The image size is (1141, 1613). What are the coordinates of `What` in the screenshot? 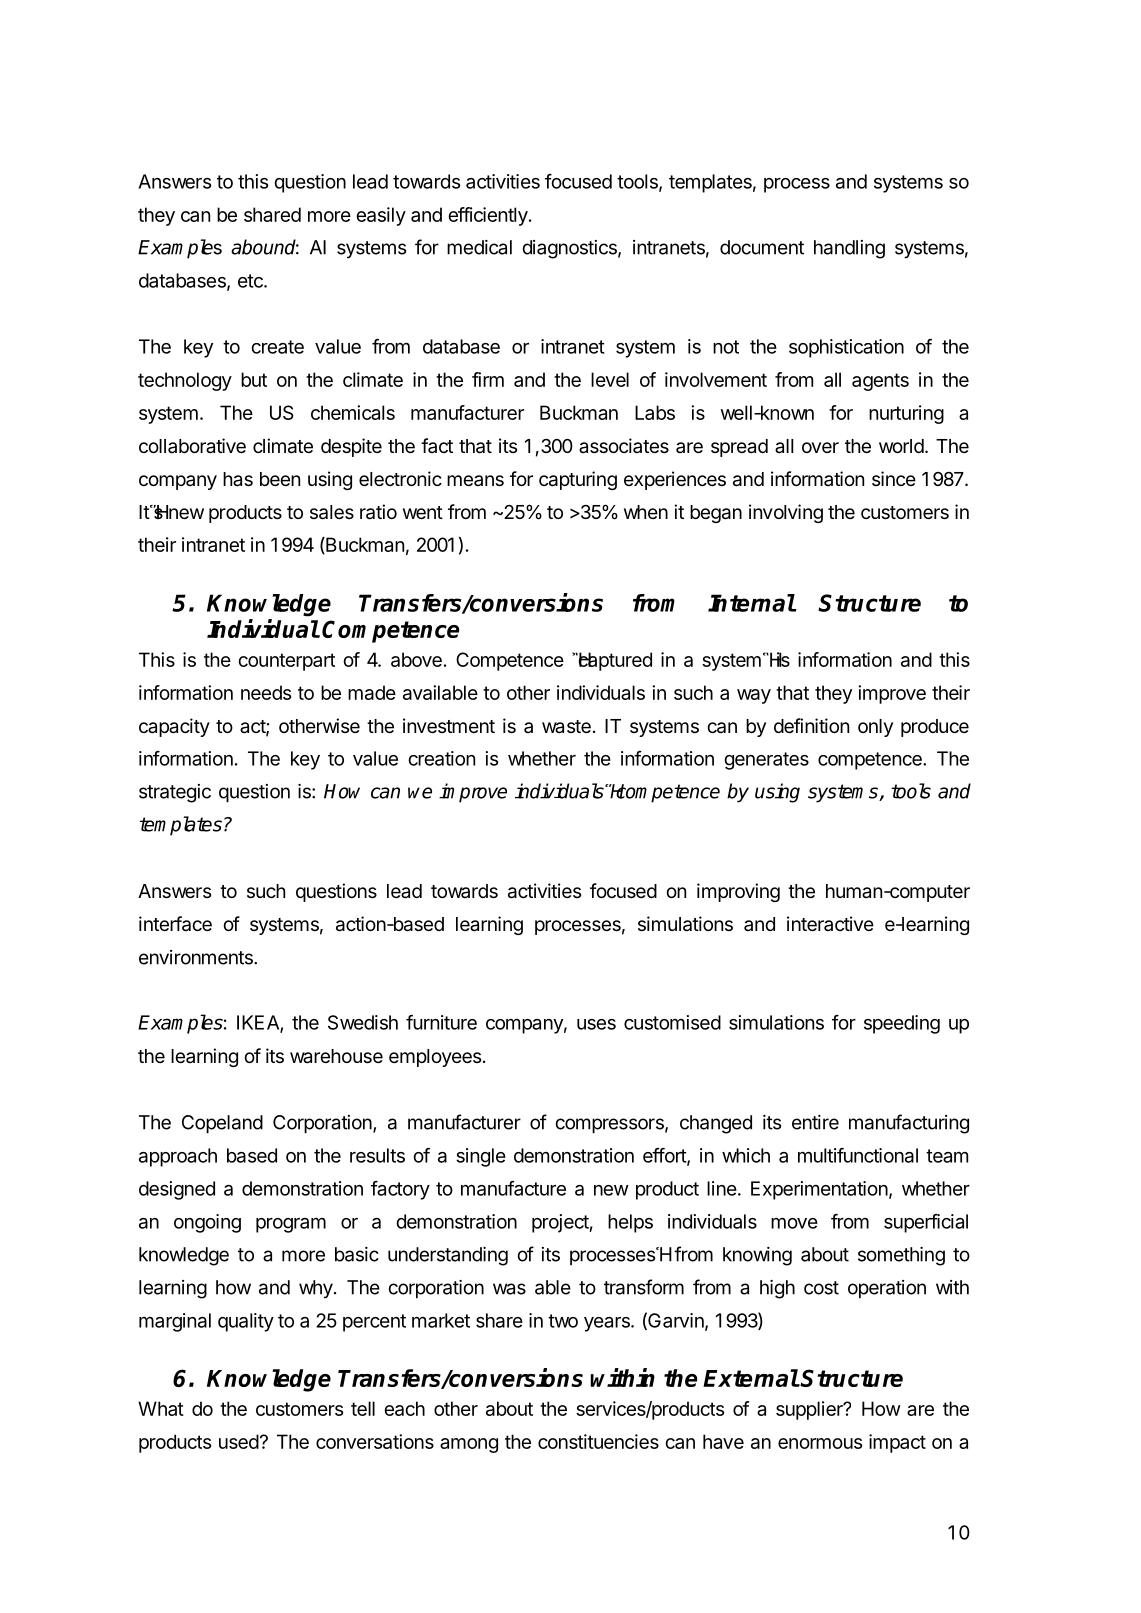 It's located at (161, 1408).
